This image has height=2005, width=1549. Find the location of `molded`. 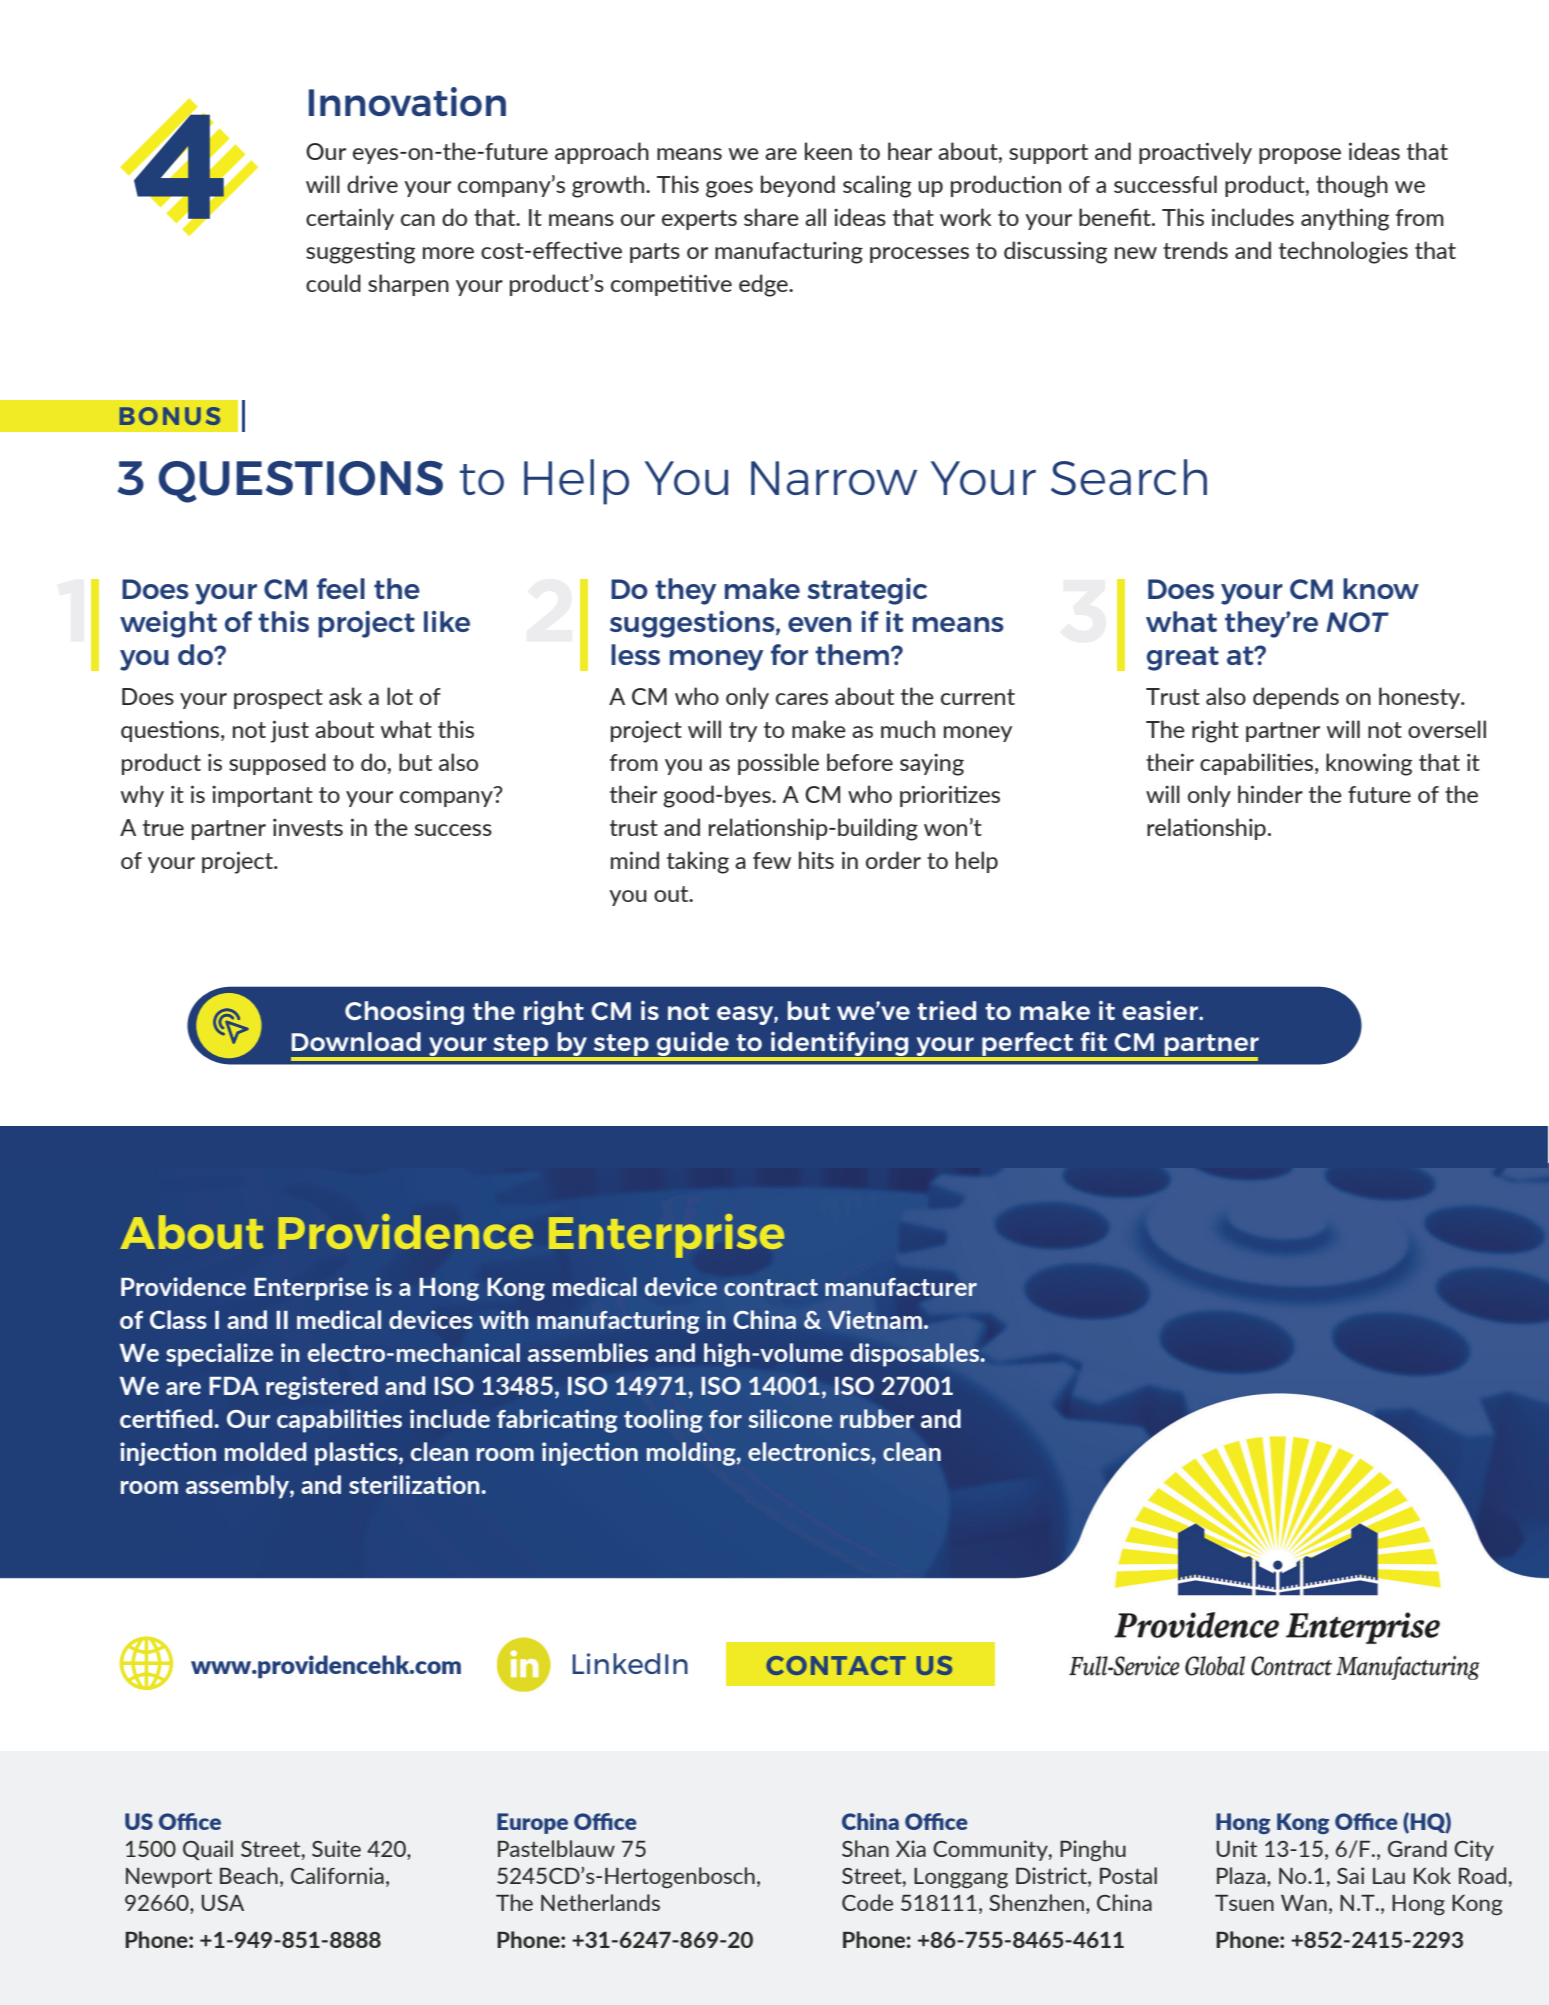

molded is located at coordinates (266, 1451).
